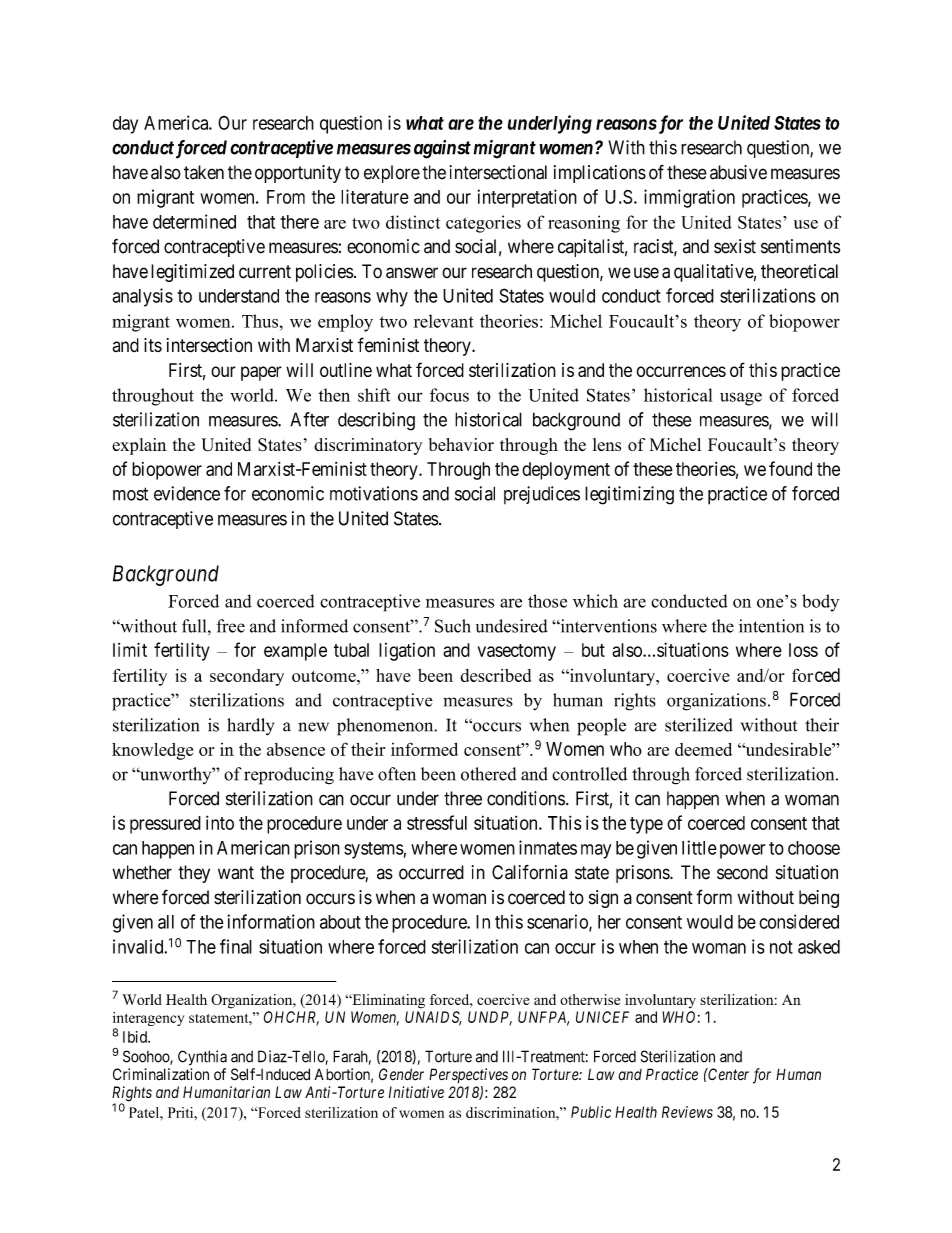  Describe the element at coordinates (204, 172) in the screenshot. I see `taken` at that location.
